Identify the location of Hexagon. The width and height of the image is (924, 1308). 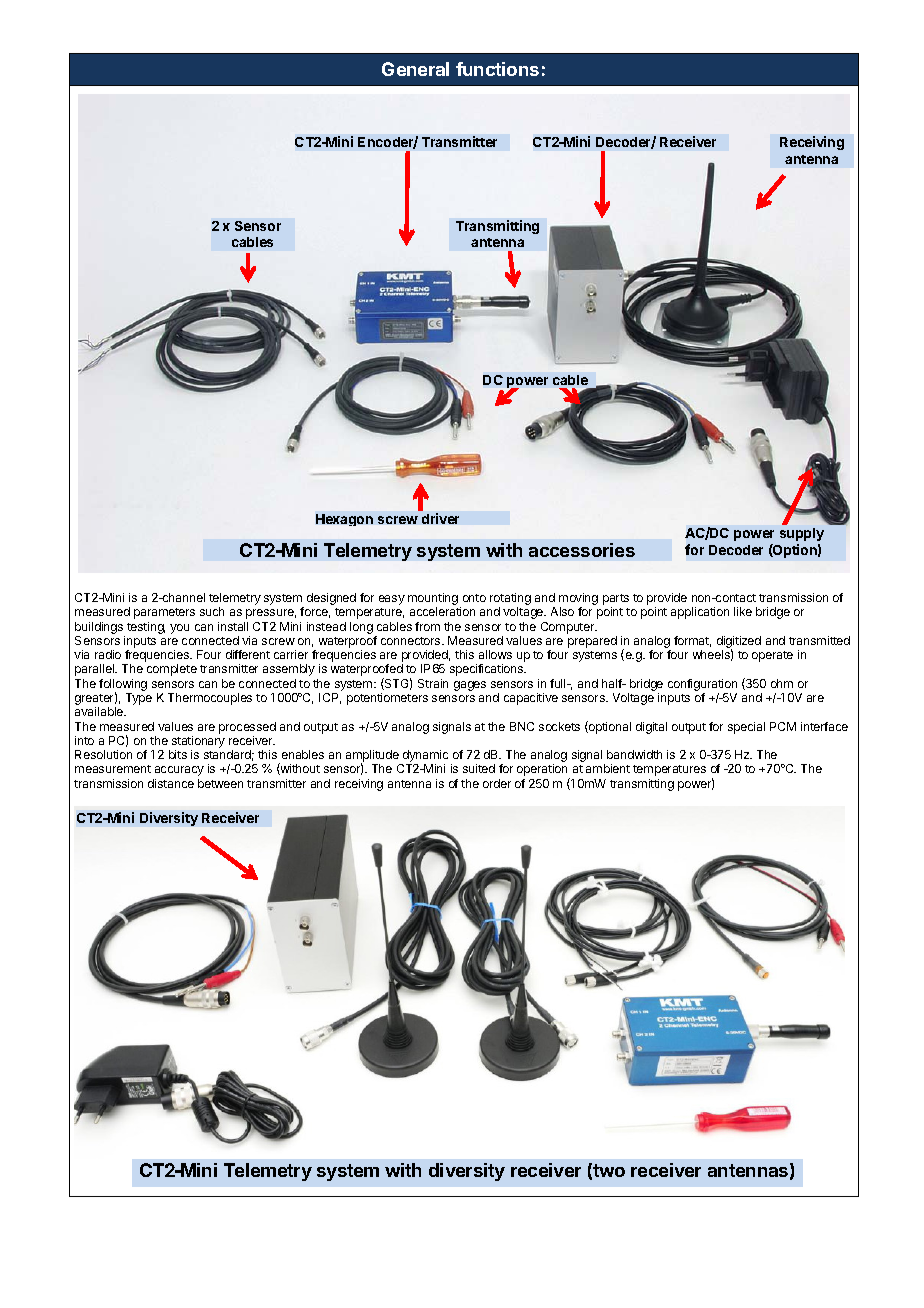
(344, 520).
